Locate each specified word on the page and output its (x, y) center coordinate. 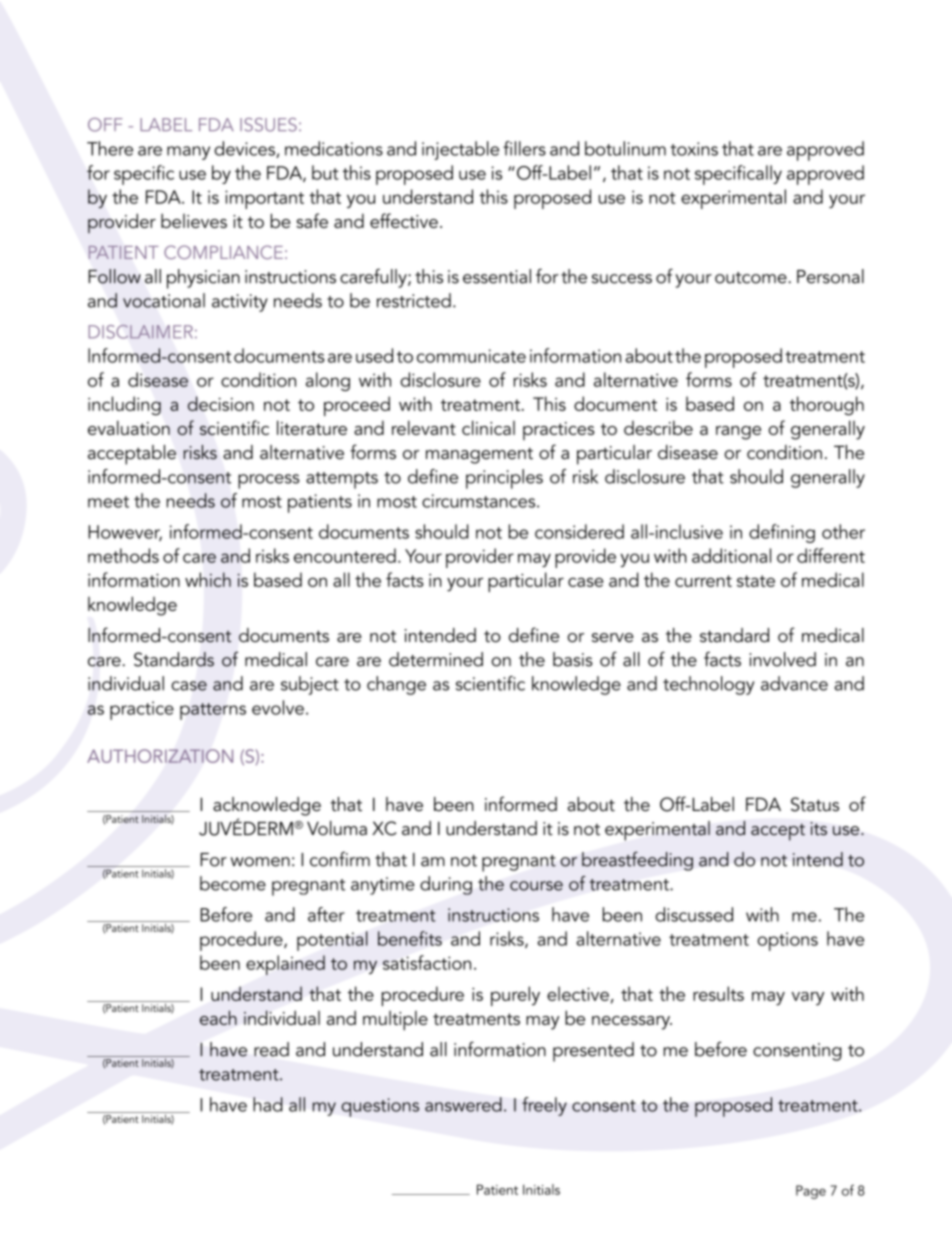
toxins (694, 149)
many (188, 153)
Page (811, 1192)
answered (463, 1104)
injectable (460, 150)
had (268, 1104)
